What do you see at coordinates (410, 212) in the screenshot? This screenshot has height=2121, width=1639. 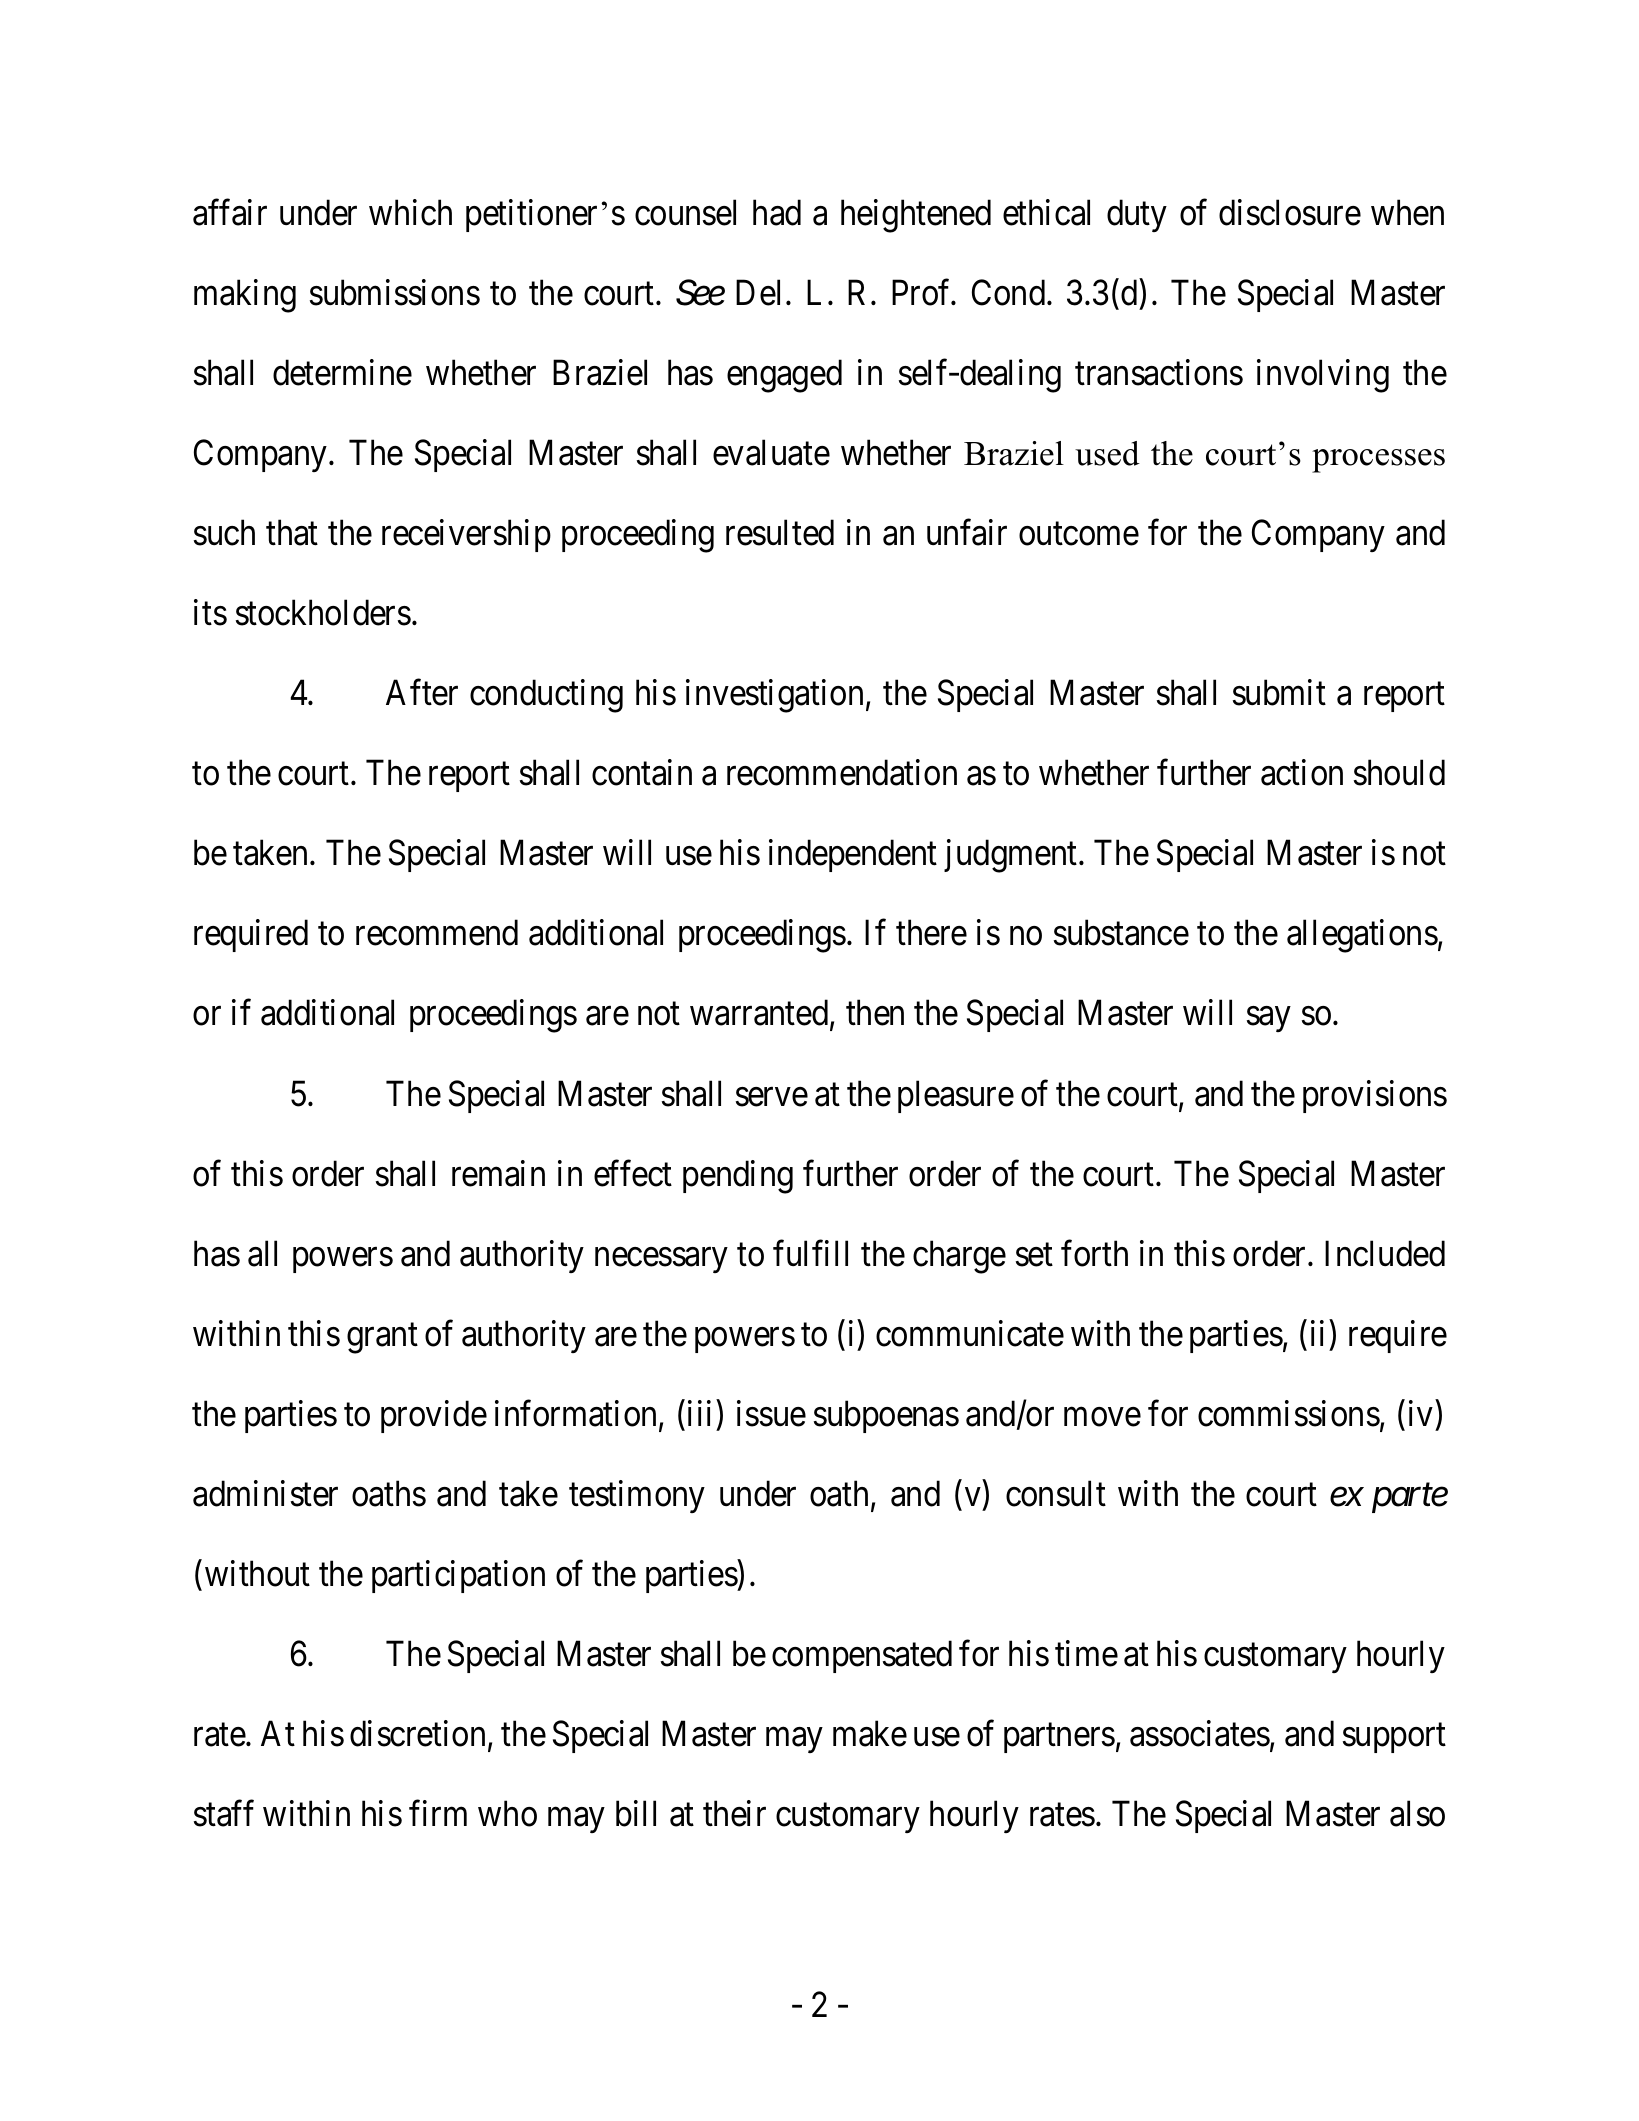 I see `which` at bounding box center [410, 212].
